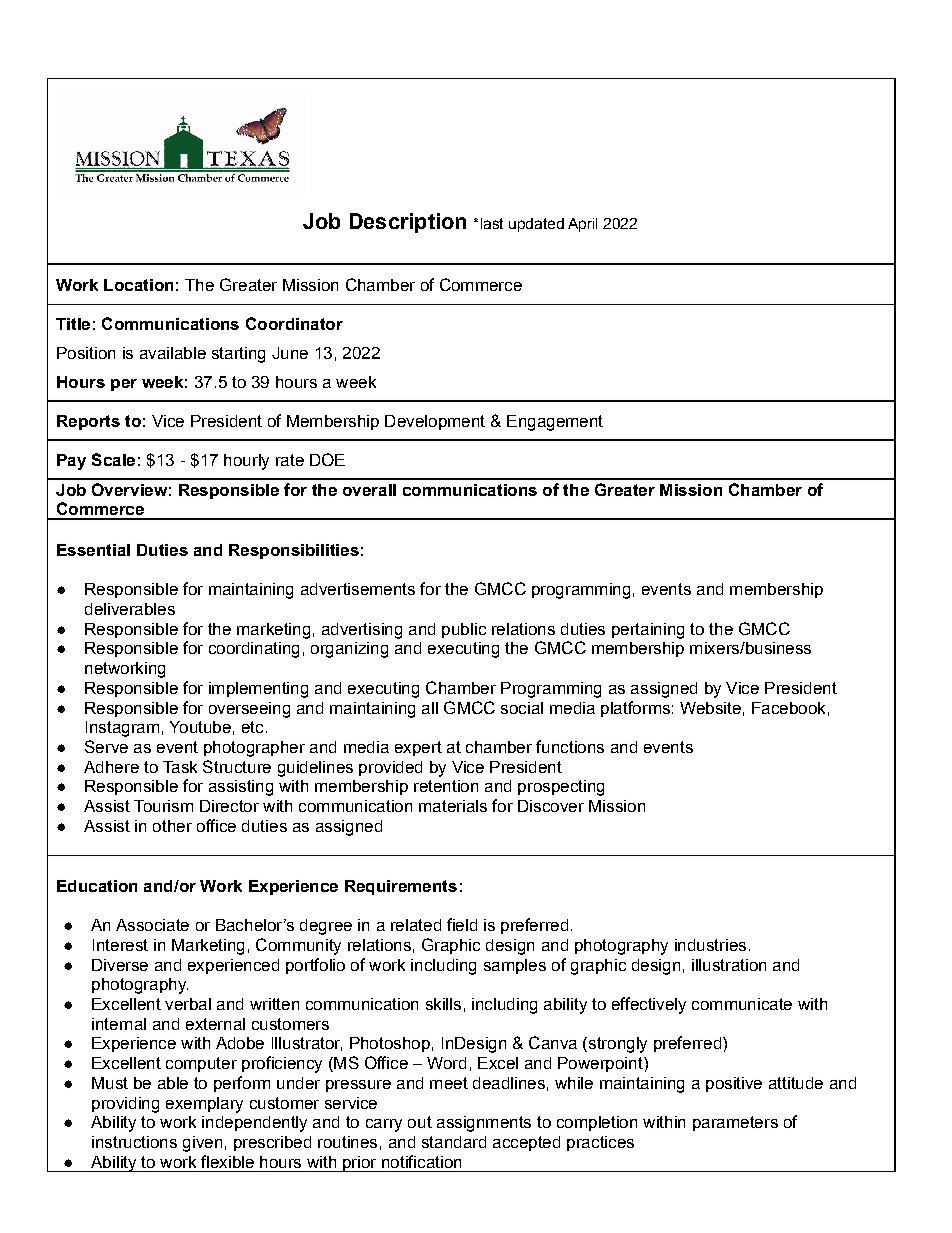  What do you see at coordinates (138, 285) in the screenshot?
I see `Location` at bounding box center [138, 285].
